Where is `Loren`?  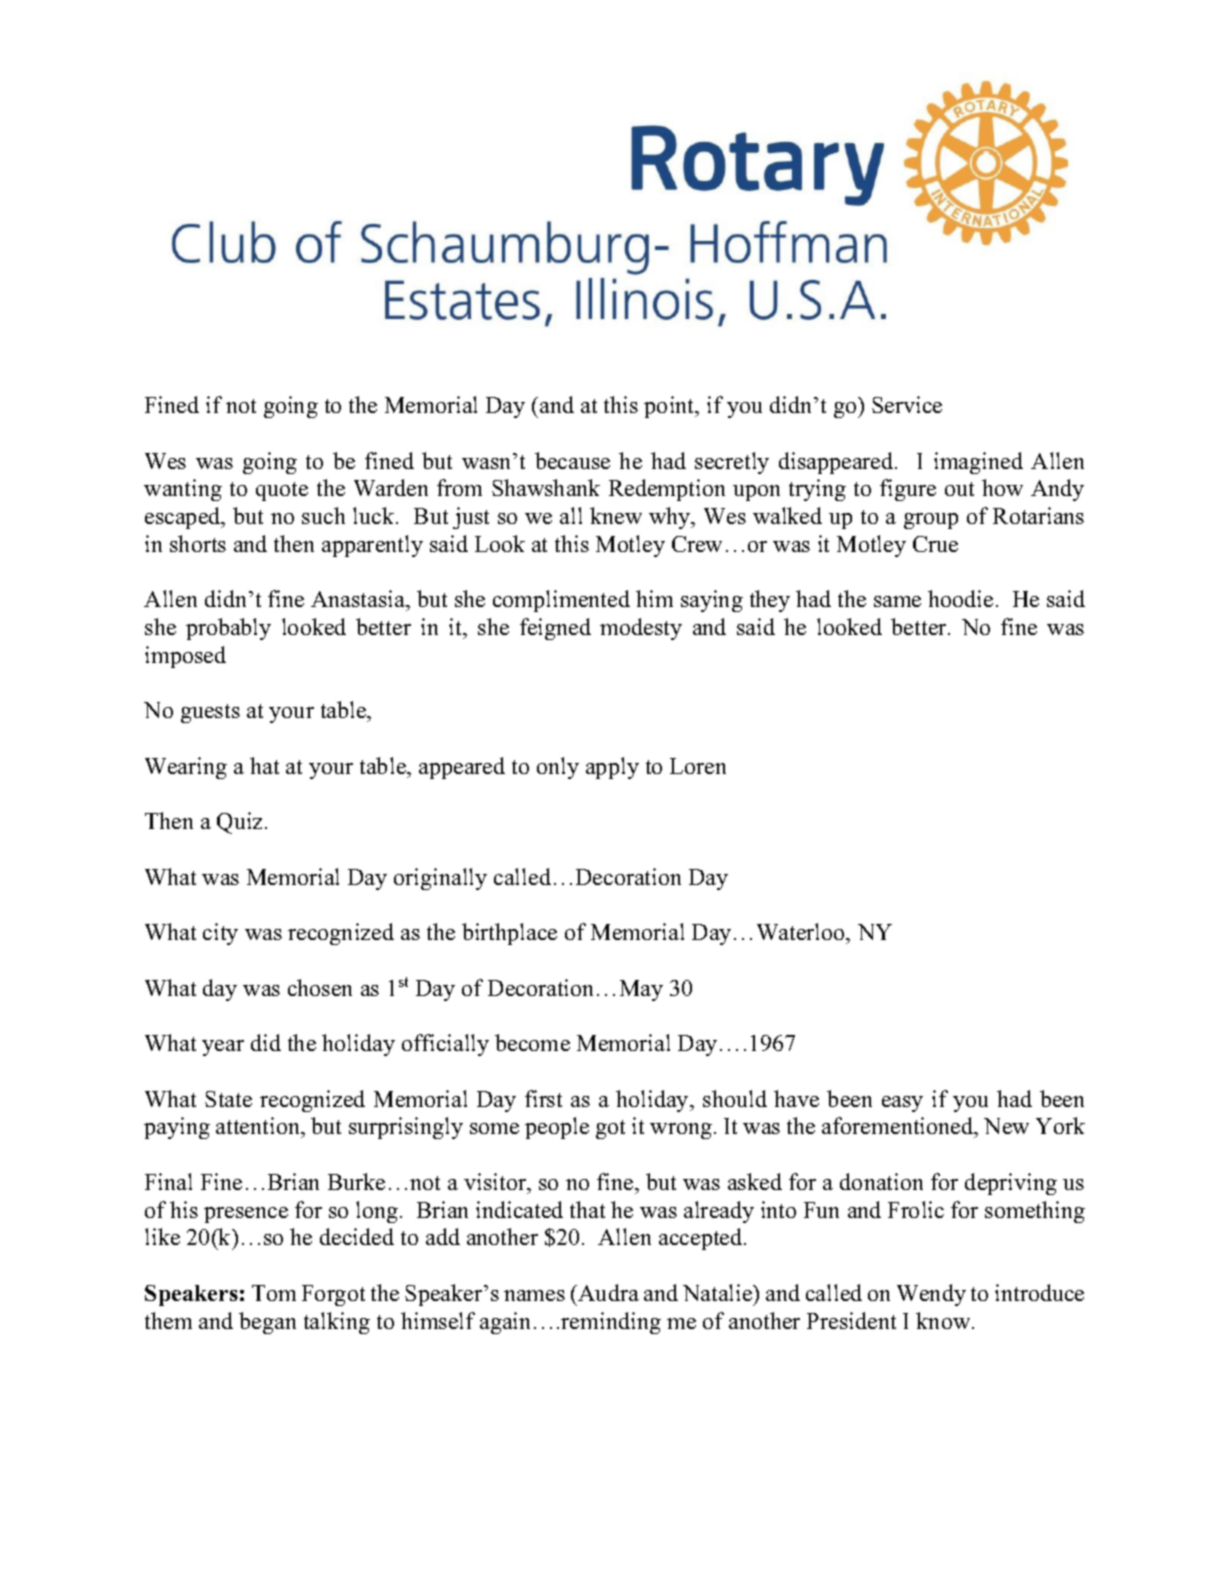 Loren is located at coordinates (698, 766).
